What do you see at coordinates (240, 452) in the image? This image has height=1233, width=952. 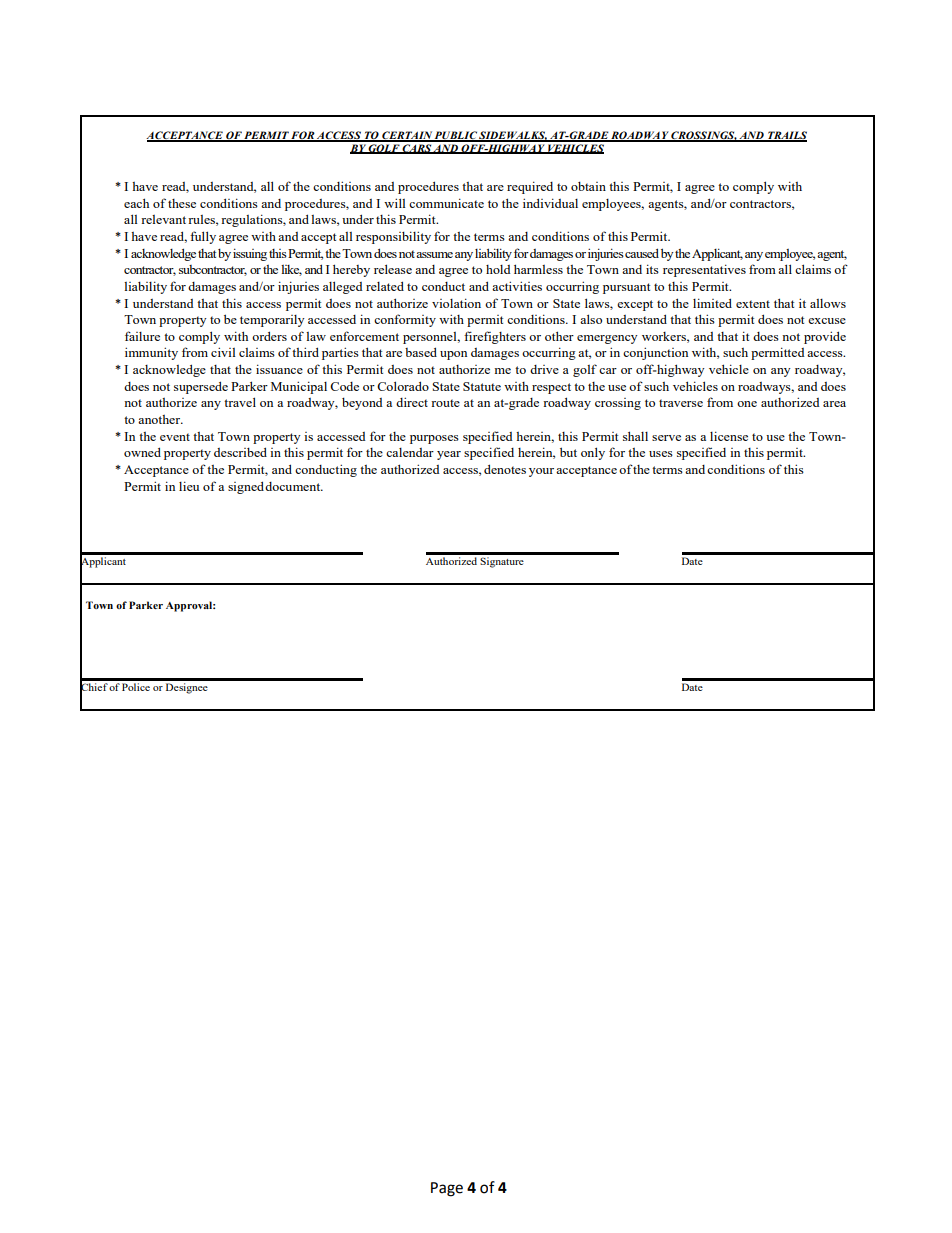 I see `described` at bounding box center [240, 452].
